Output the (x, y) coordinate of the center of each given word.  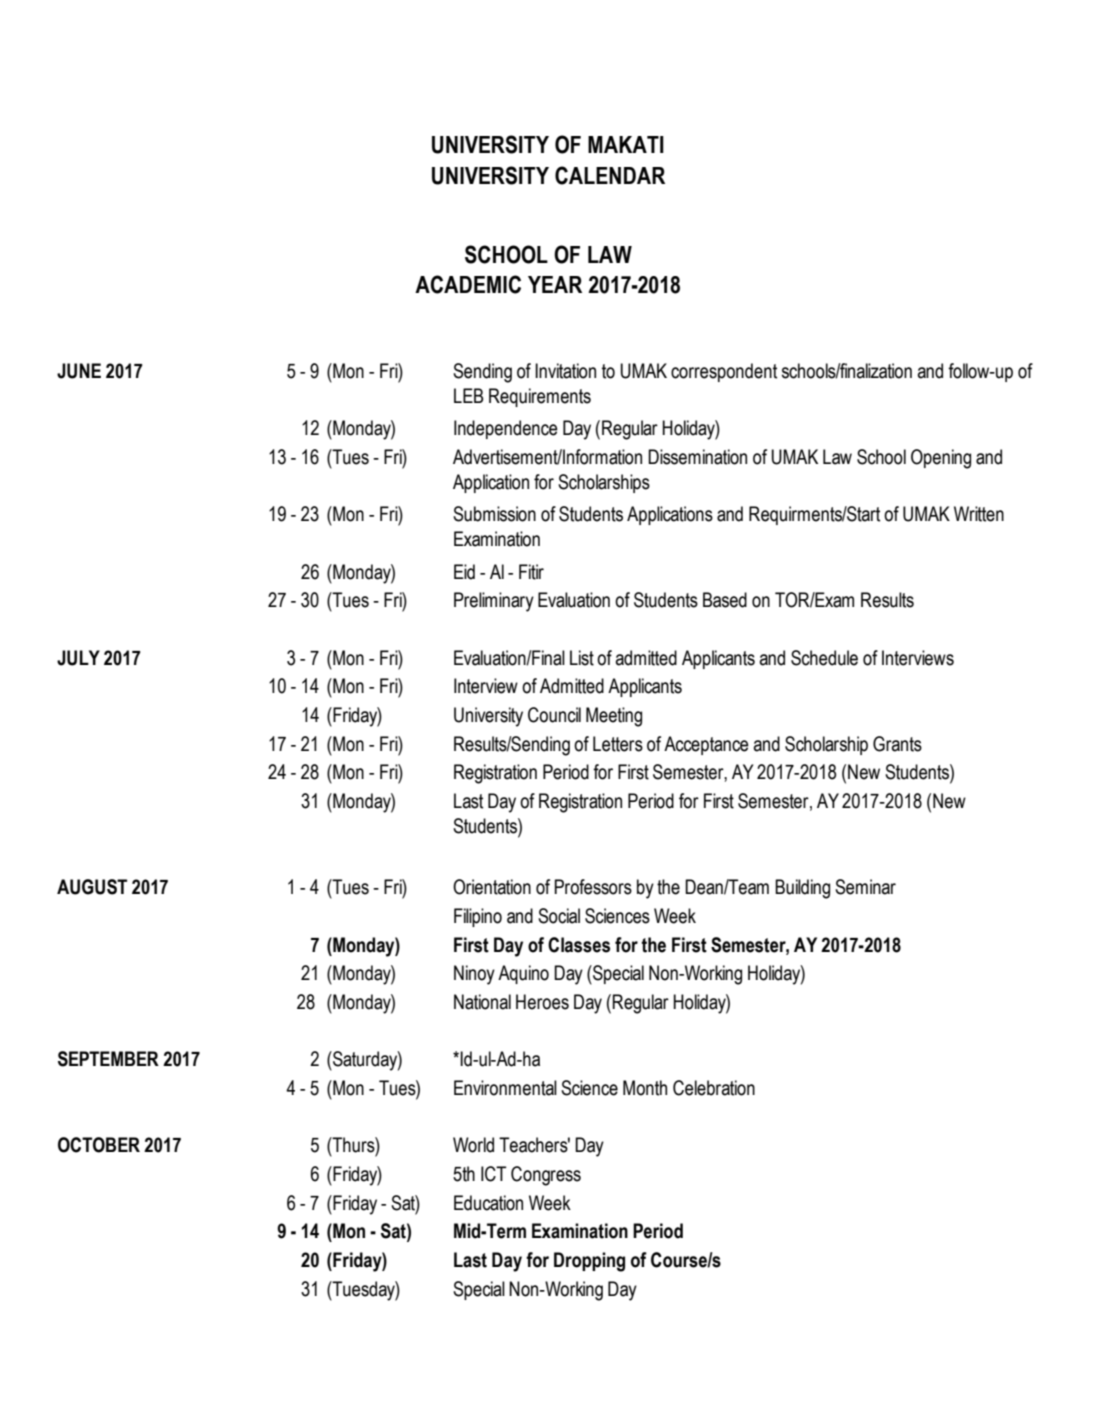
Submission (494, 514)
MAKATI (626, 144)
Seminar (865, 887)
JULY (78, 658)
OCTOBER (99, 1145)
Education (488, 1203)
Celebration (714, 1088)
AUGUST (92, 887)
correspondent (724, 372)
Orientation (492, 887)
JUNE (79, 371)
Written (979, 514)
